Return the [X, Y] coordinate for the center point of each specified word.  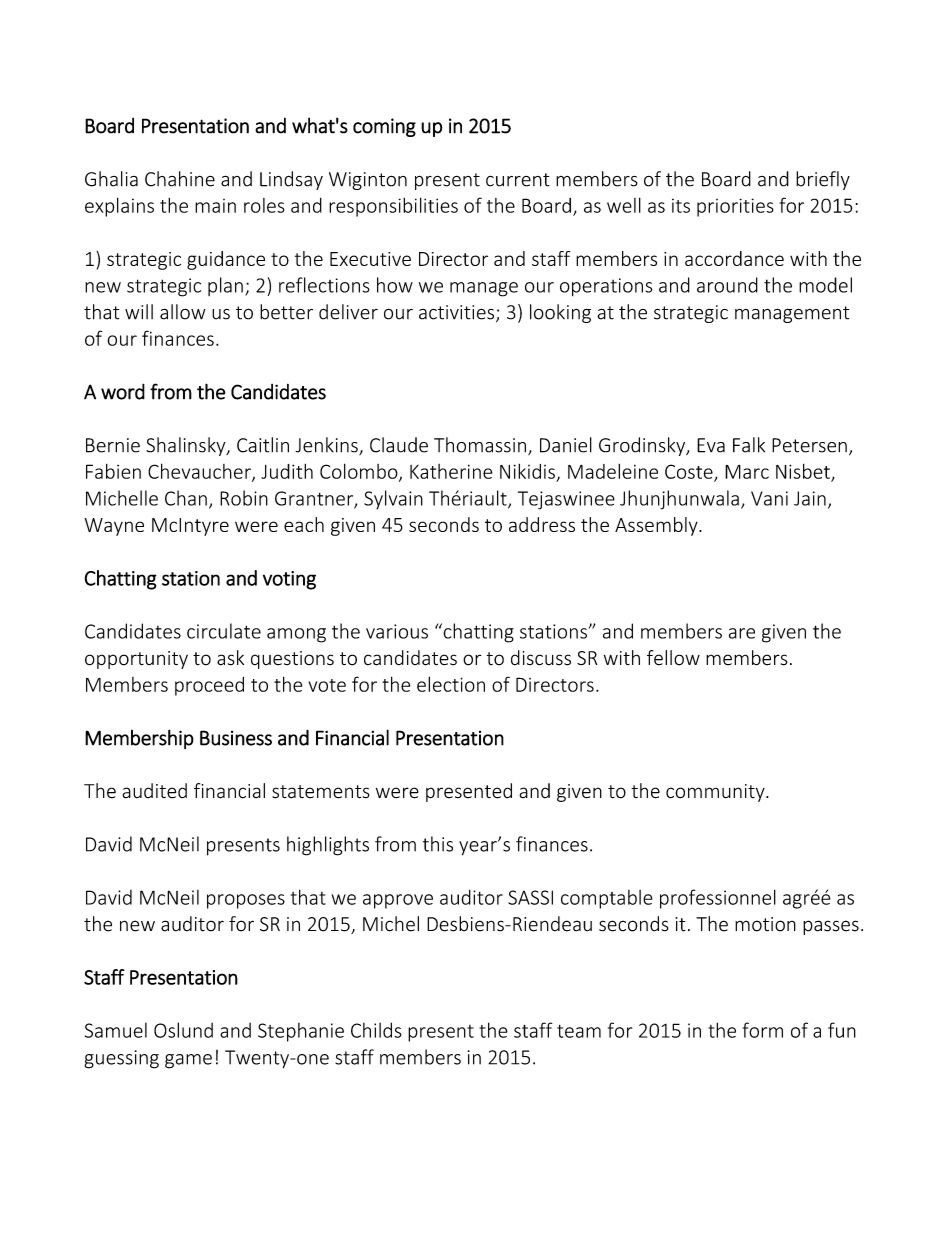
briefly [823, 180]
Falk [749, 445]
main [215, 206]
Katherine [451, 471]
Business [236, 738]
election [451, 684]
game [188, 1061]
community [716, 793]
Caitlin [263, 445]
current [518, 180]
